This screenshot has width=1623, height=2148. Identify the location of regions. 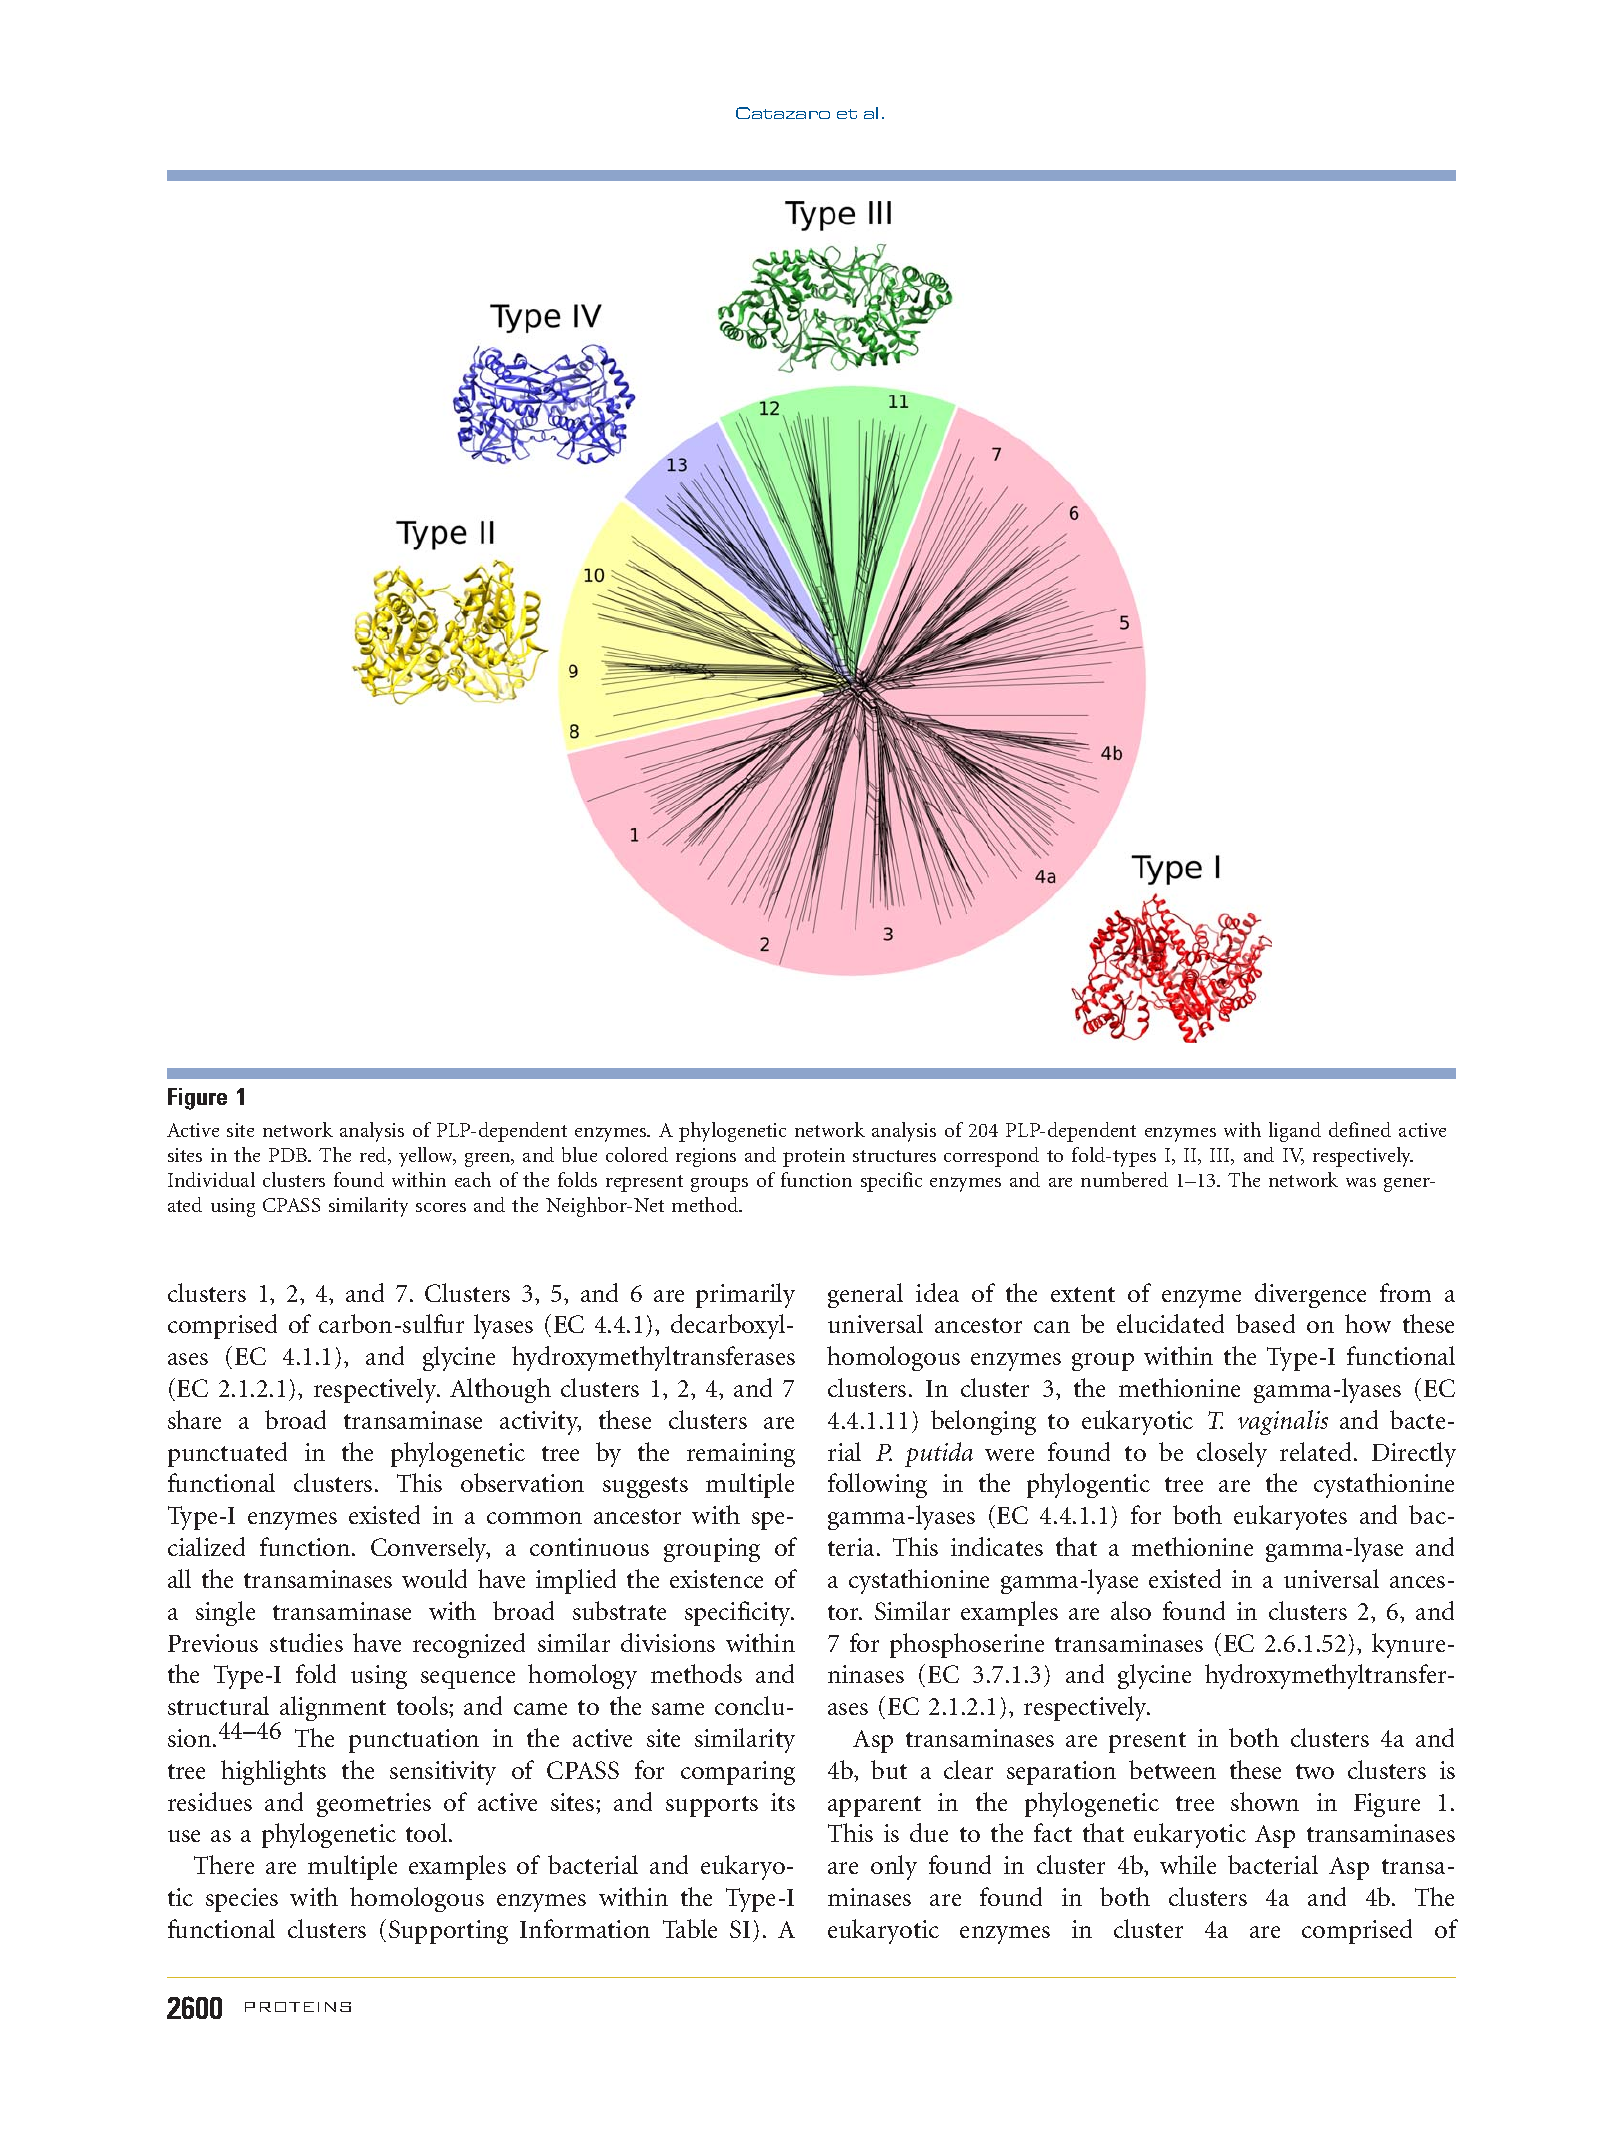
(706, 1157).
